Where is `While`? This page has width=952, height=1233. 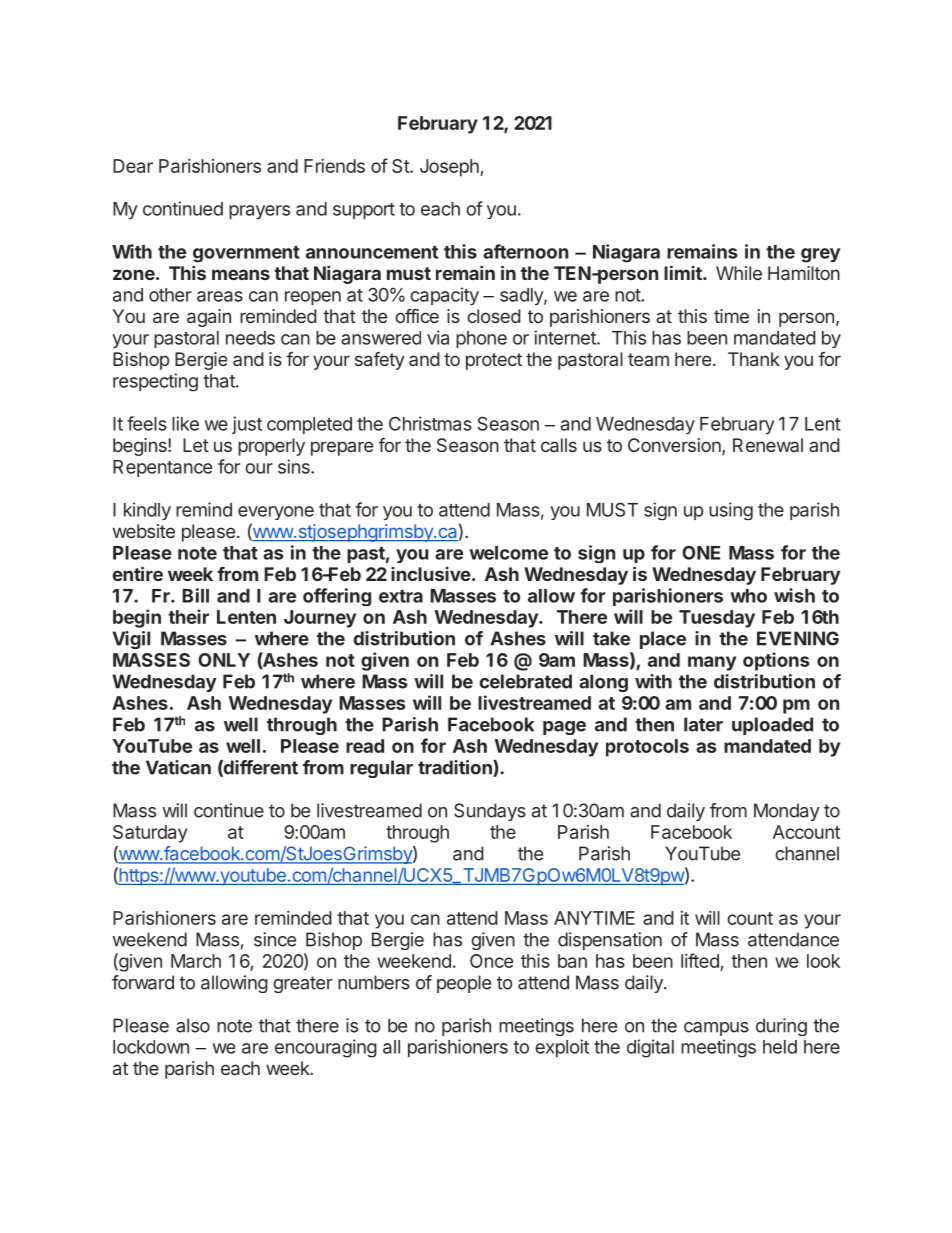 While is located at coordinates (739, 273).
